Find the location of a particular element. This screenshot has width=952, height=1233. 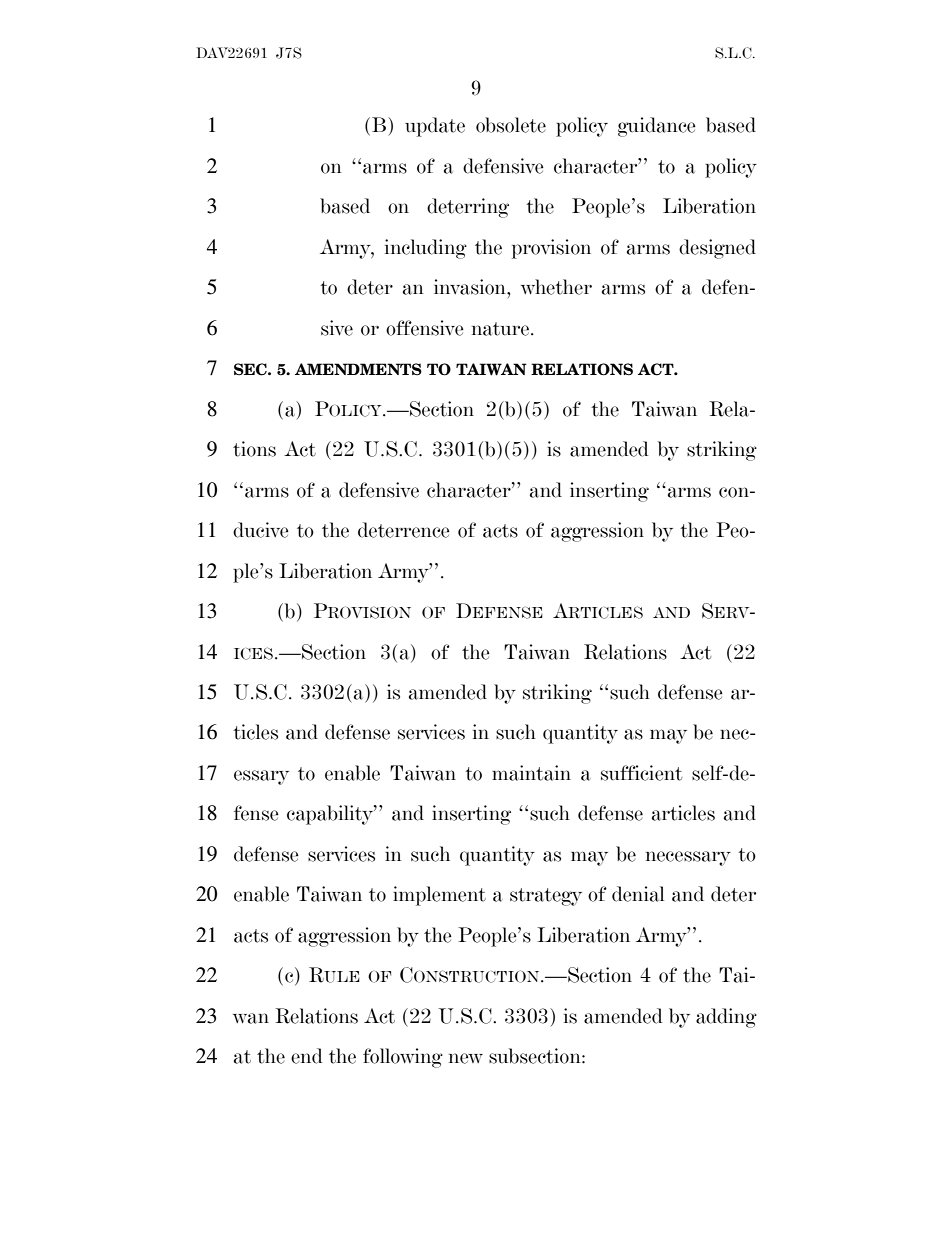

nature is located at coordinates (500, 329).
